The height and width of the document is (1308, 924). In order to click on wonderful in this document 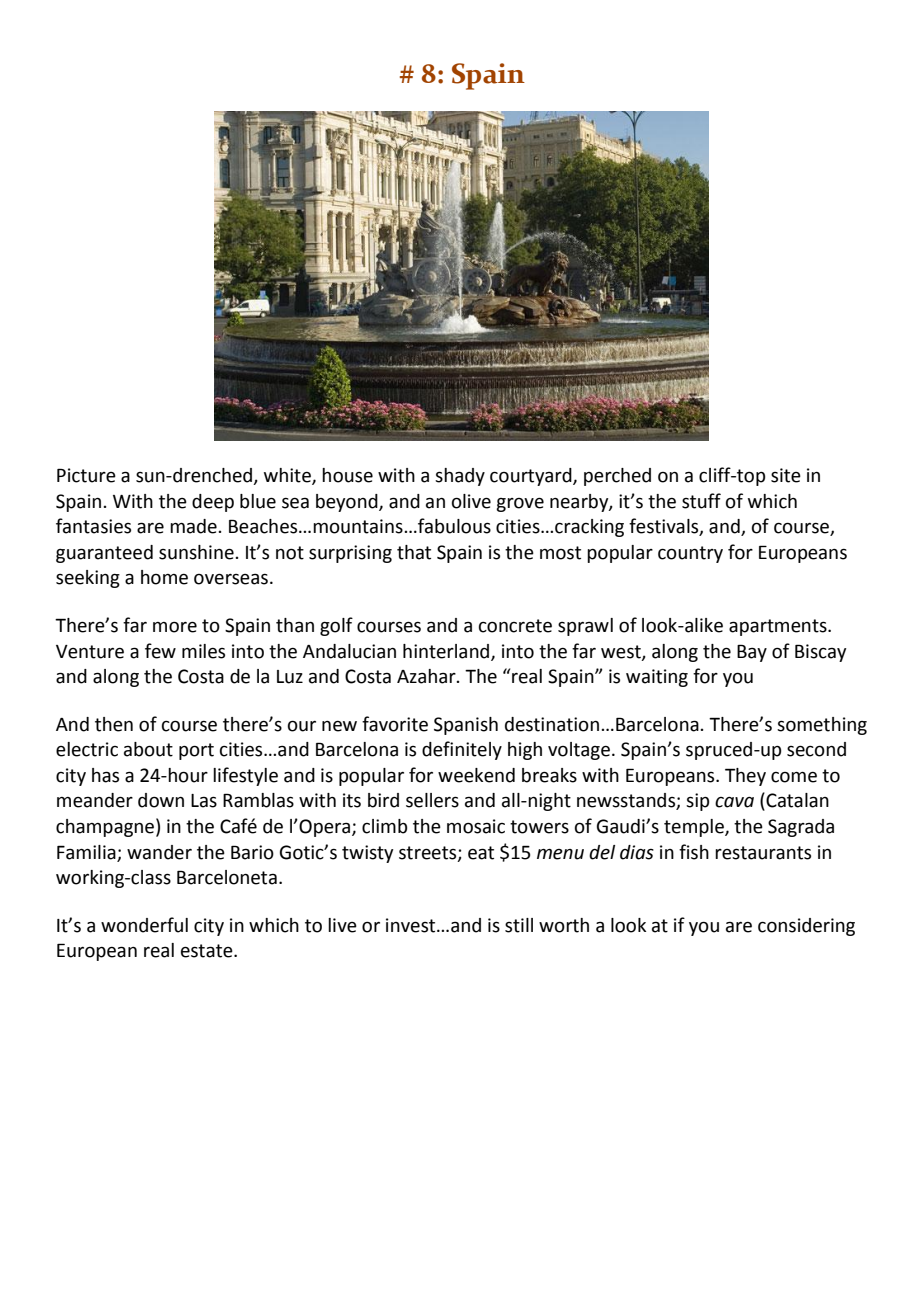, I will do `click(144, 925)`.
